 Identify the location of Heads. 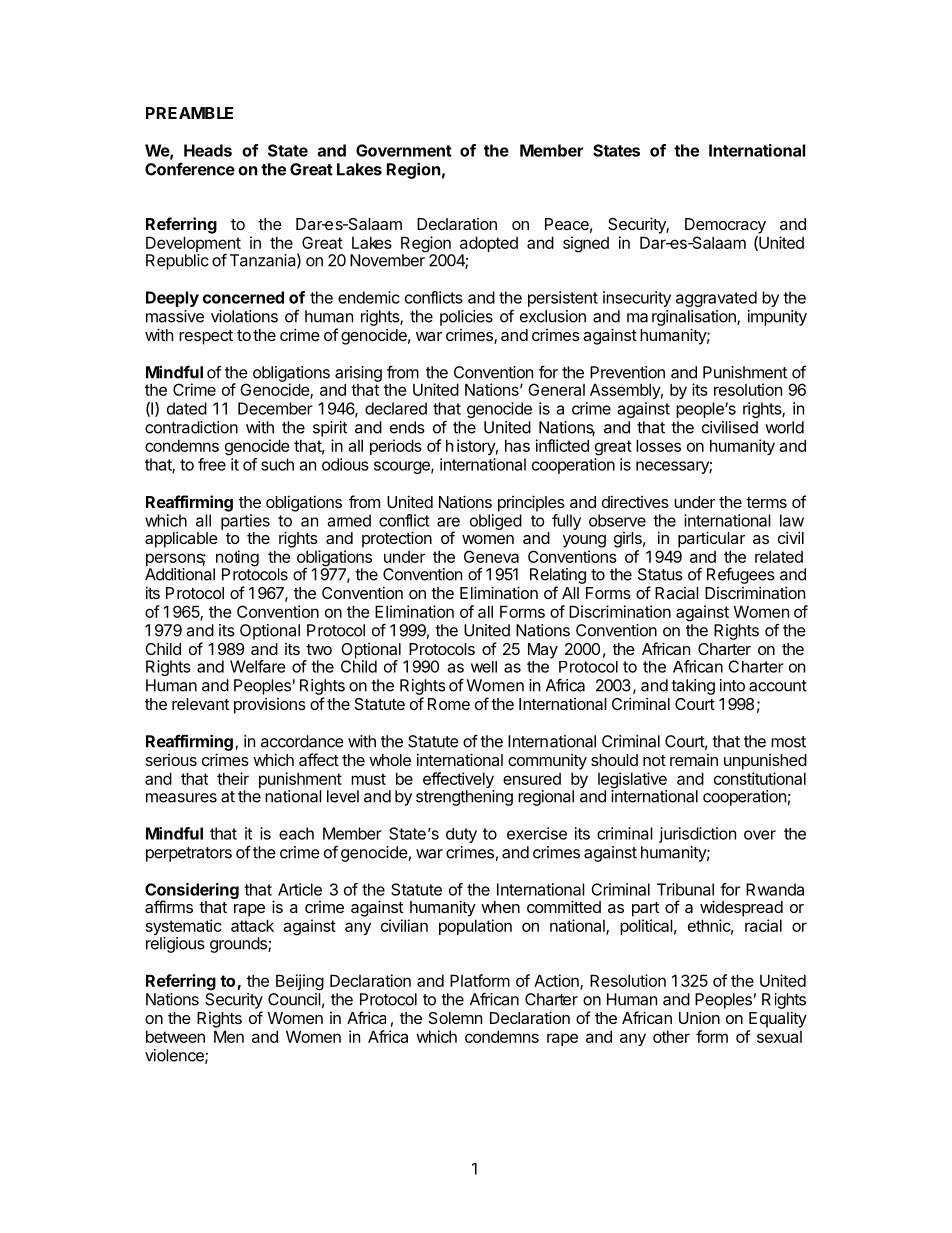
(208, 150).
